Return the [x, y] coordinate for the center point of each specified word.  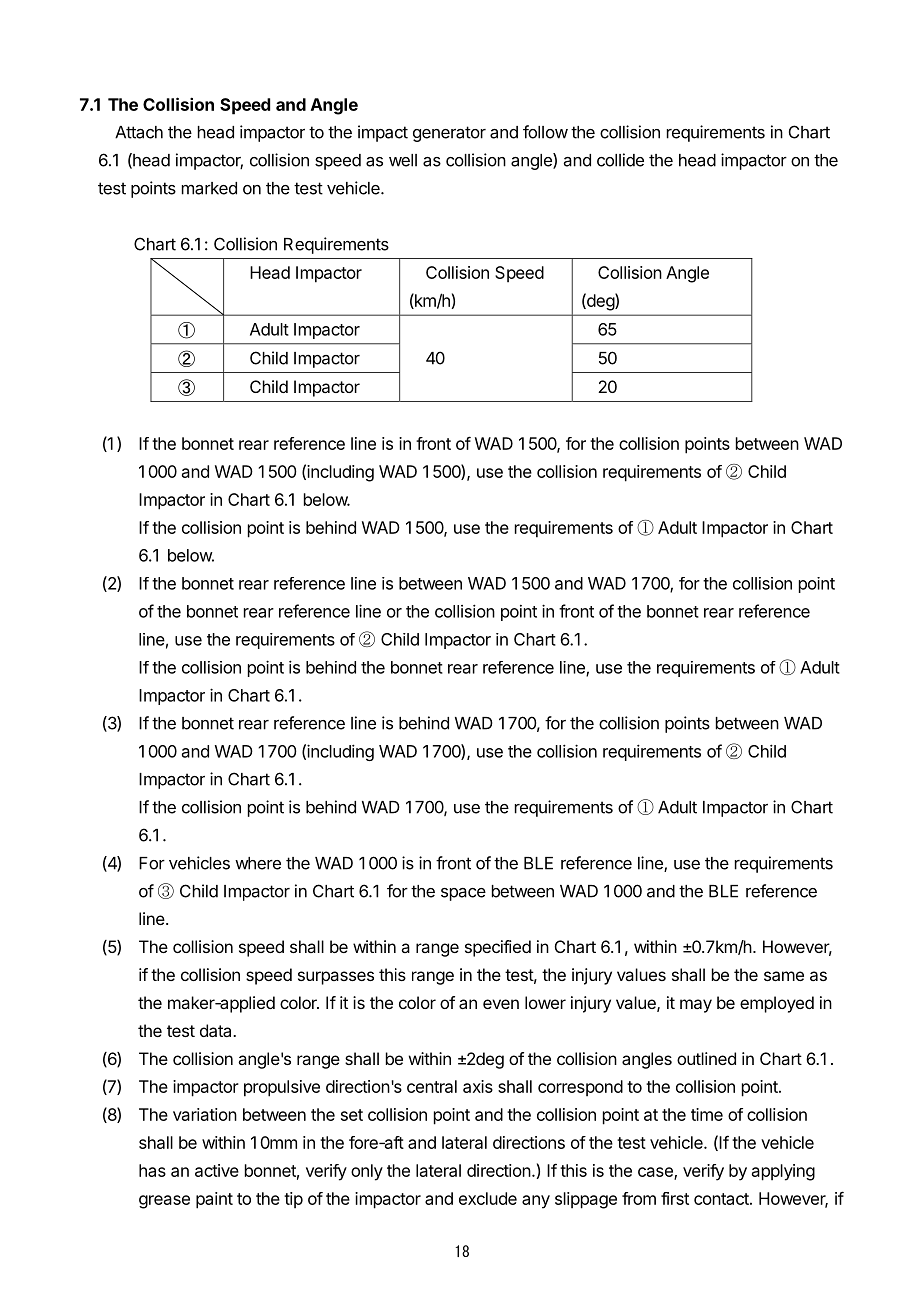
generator [449, 134]
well [403, 160]
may [696, 1006]
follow [545, 132]
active [217, 1170]
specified [498, 948]
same [784, 976]
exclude [488, 1198]
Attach [139, 132]
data [217, 1030]
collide [620, 160]
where [258, 863]
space [463, 894]
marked [209, 188]
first [675, 1198]
